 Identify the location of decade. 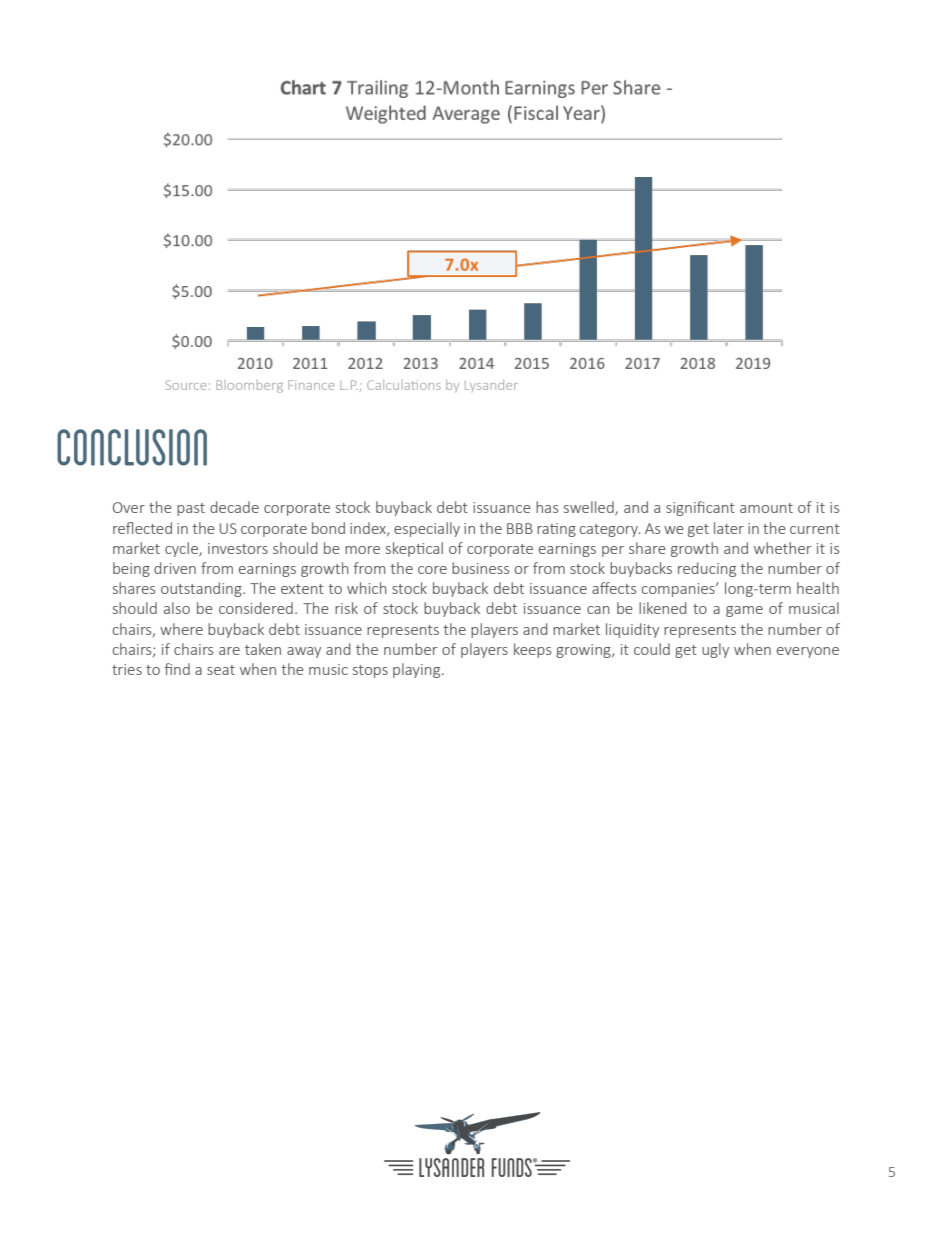
(234, 507).
